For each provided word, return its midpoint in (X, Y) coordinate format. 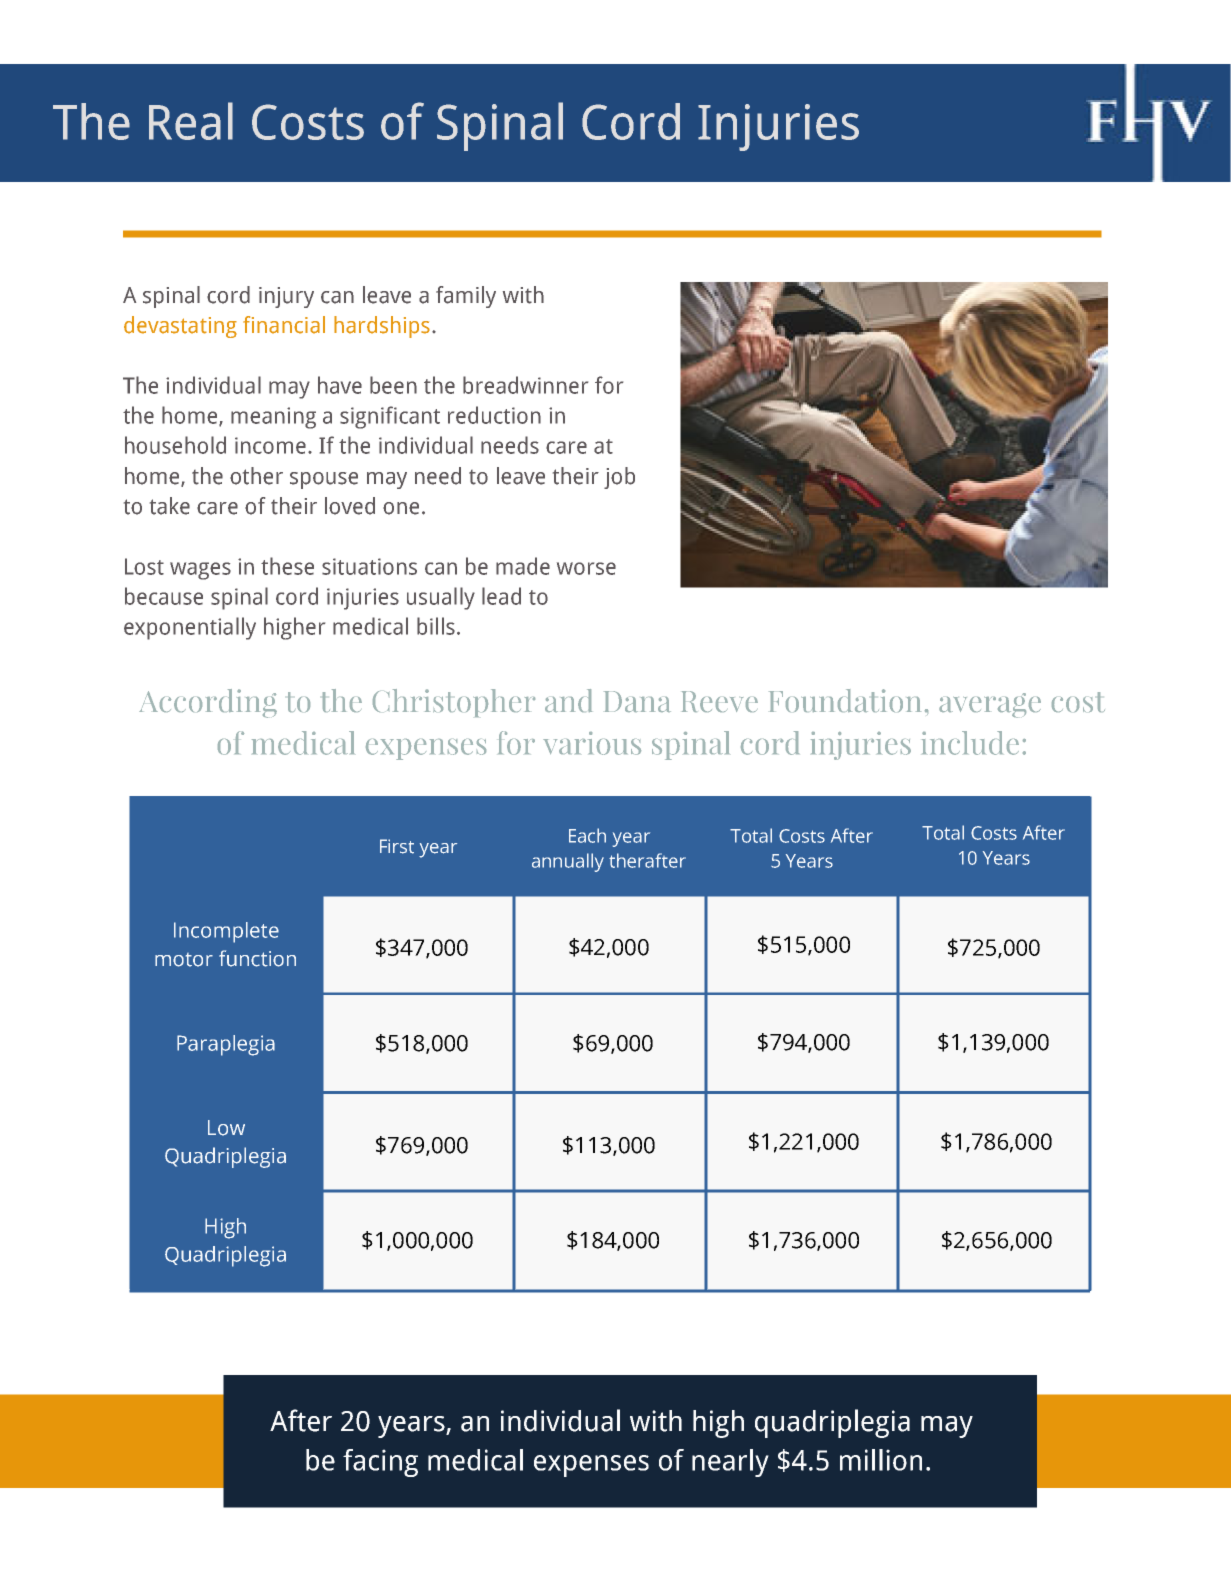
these (287, 566)
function (257, 958)
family (466, 297)
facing (380, 1463)
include (970, 743)
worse (586, 568)
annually (568, 862)
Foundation (845, 700)
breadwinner (525, 385)
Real (191, 121)
